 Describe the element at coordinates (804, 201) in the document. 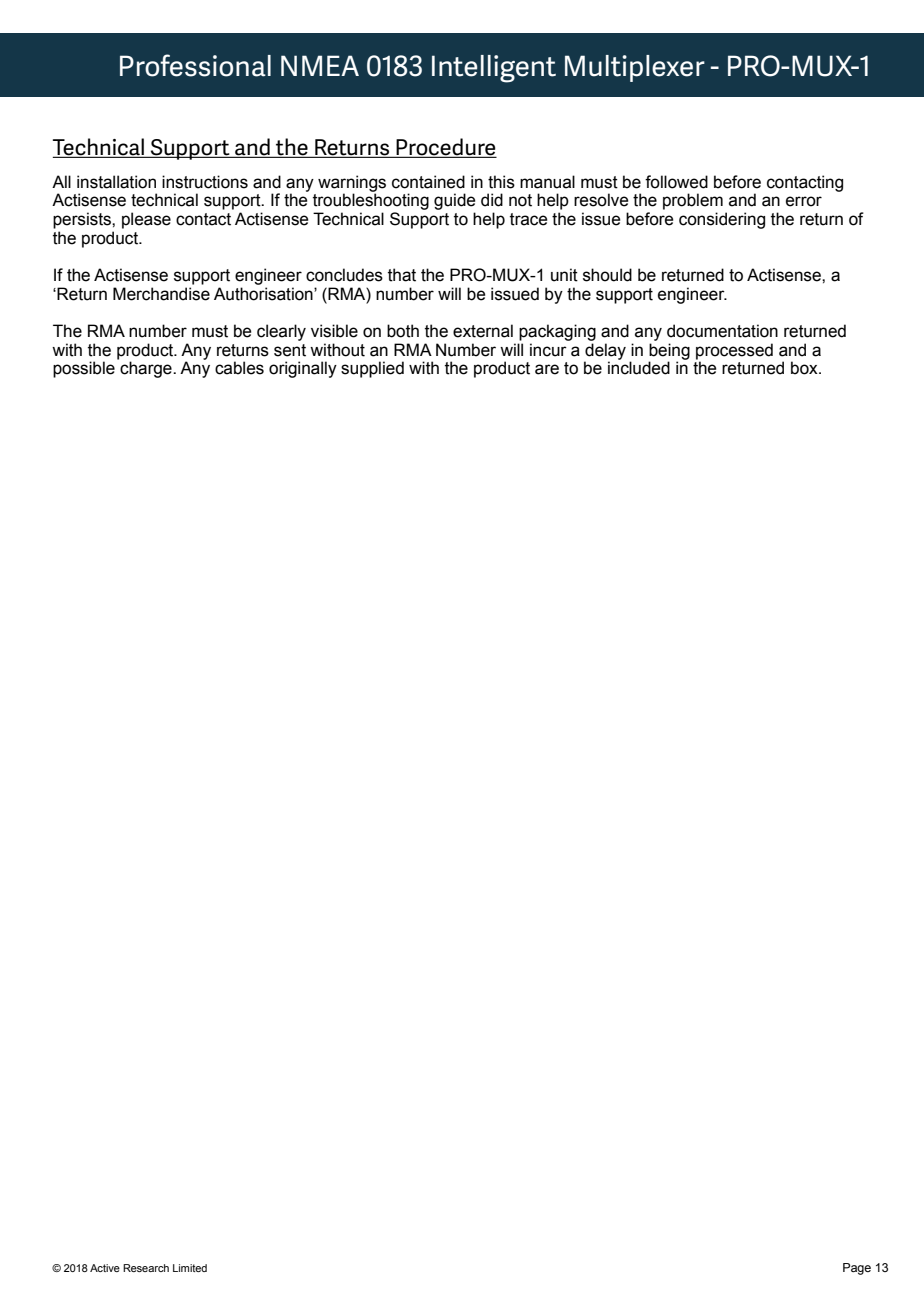

I see `error` at that location.
